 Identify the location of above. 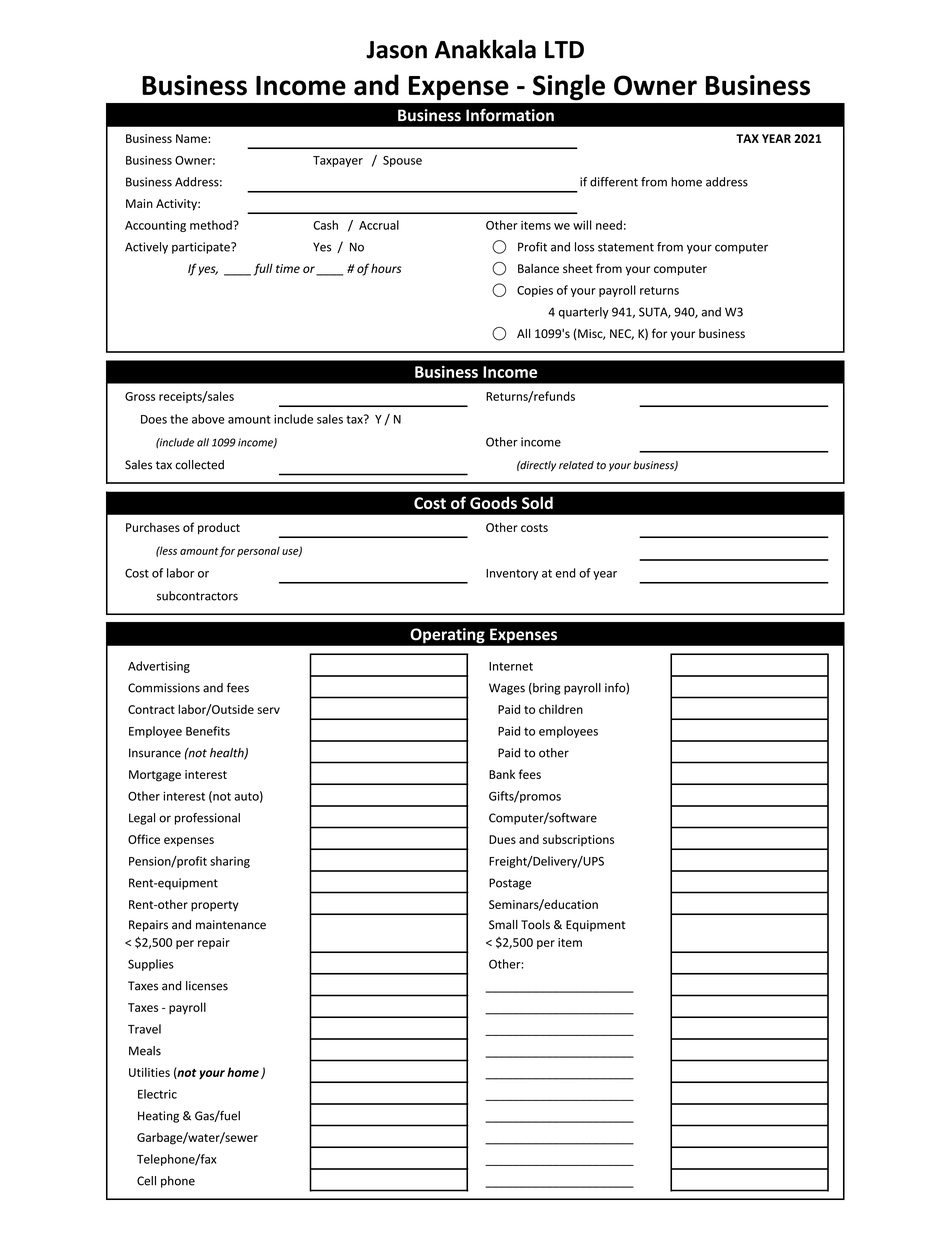
(208, 419).
